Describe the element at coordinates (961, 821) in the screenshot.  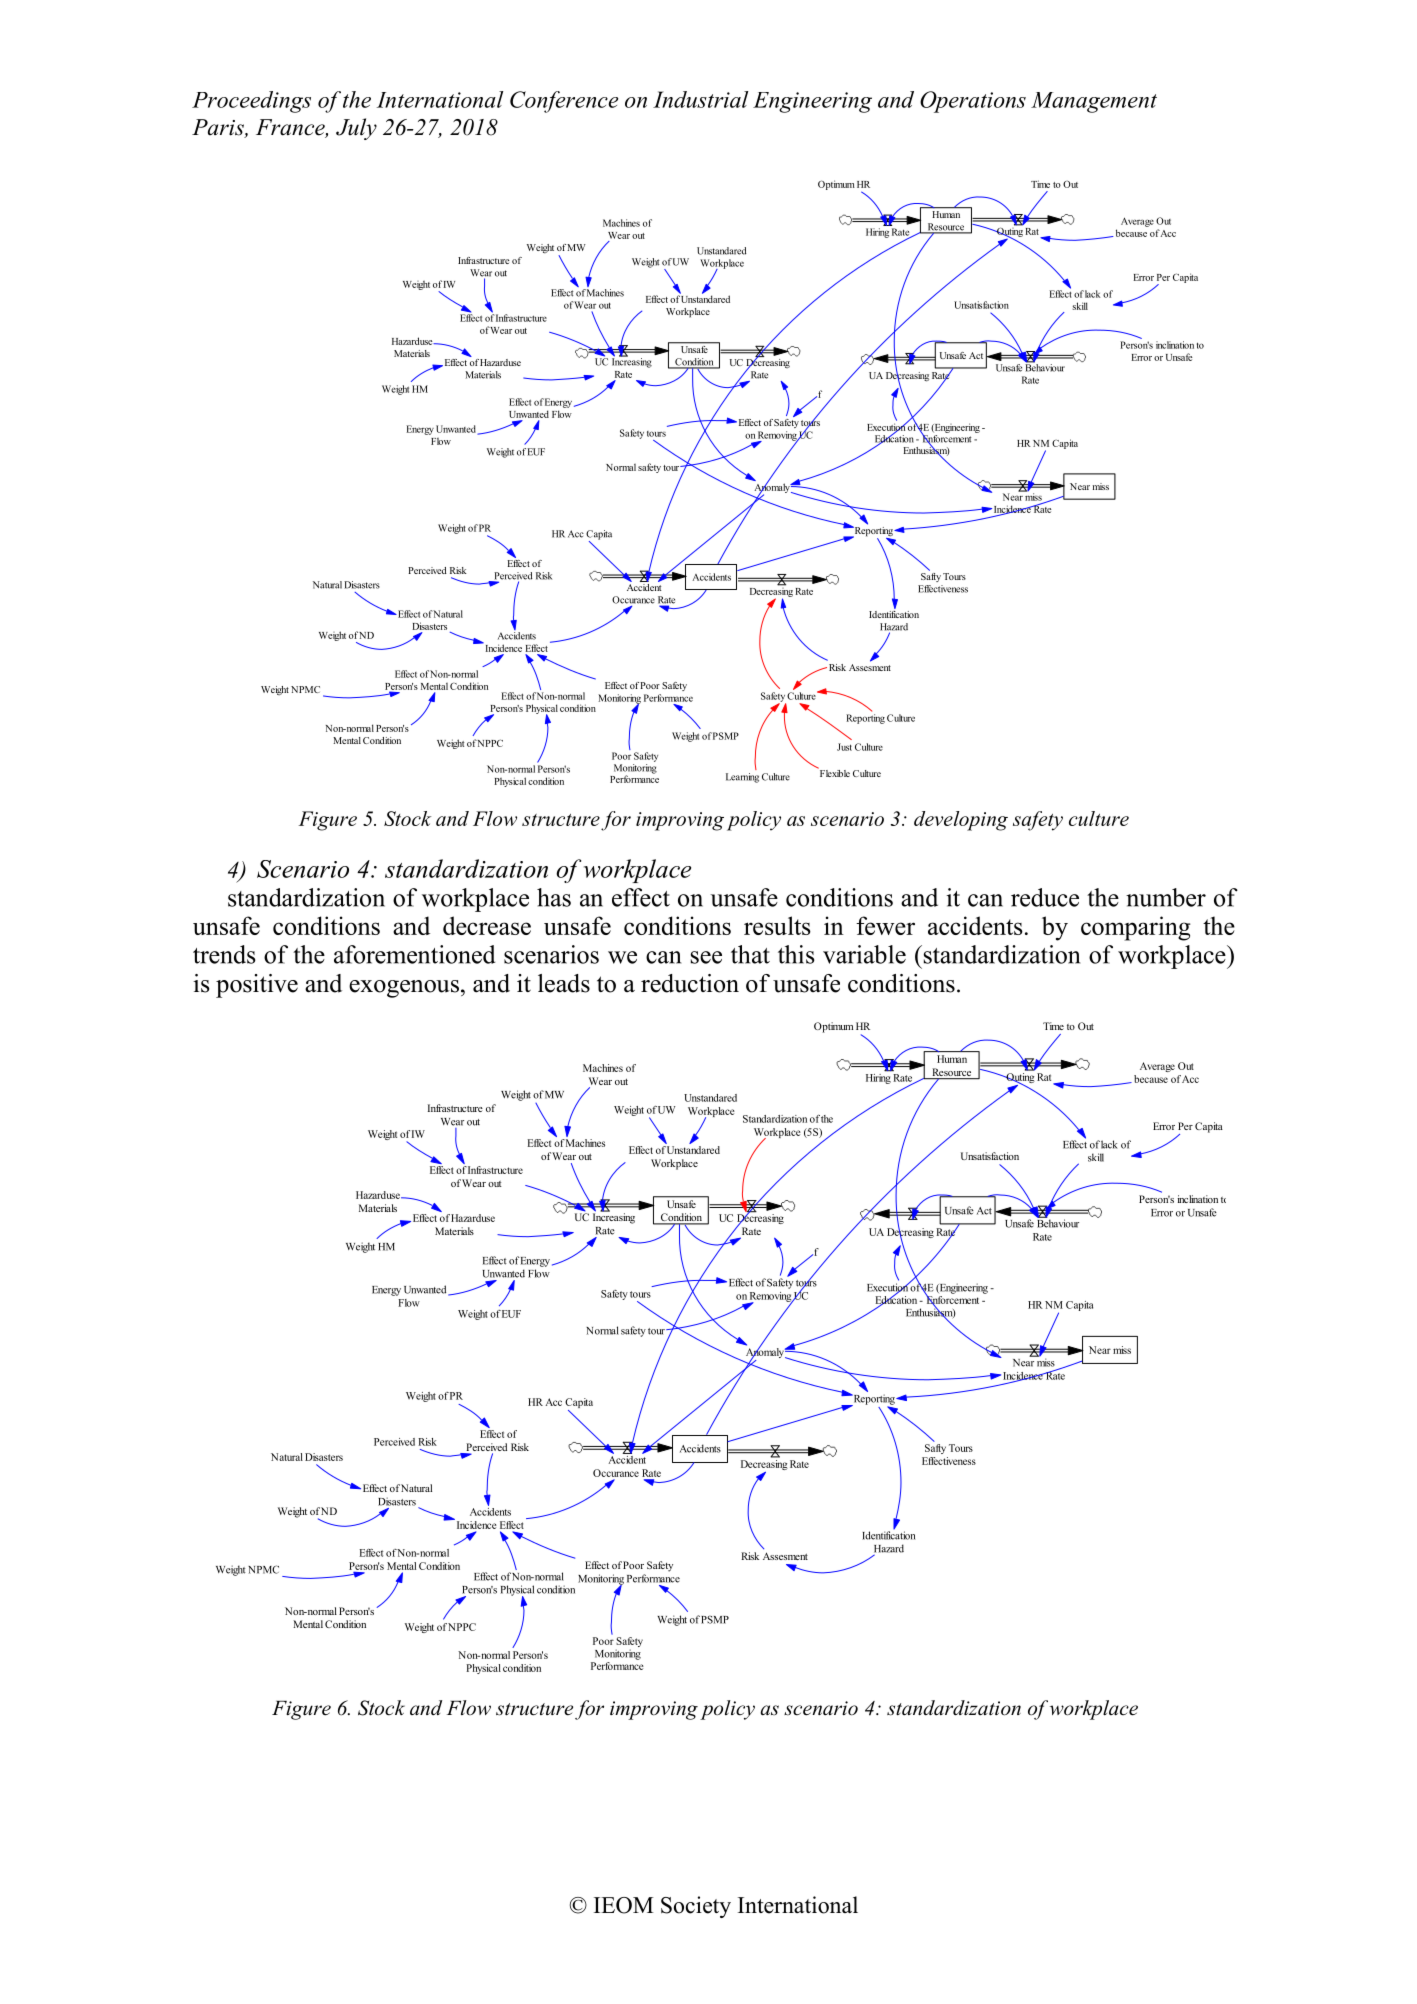
I see `developing` at that location.
